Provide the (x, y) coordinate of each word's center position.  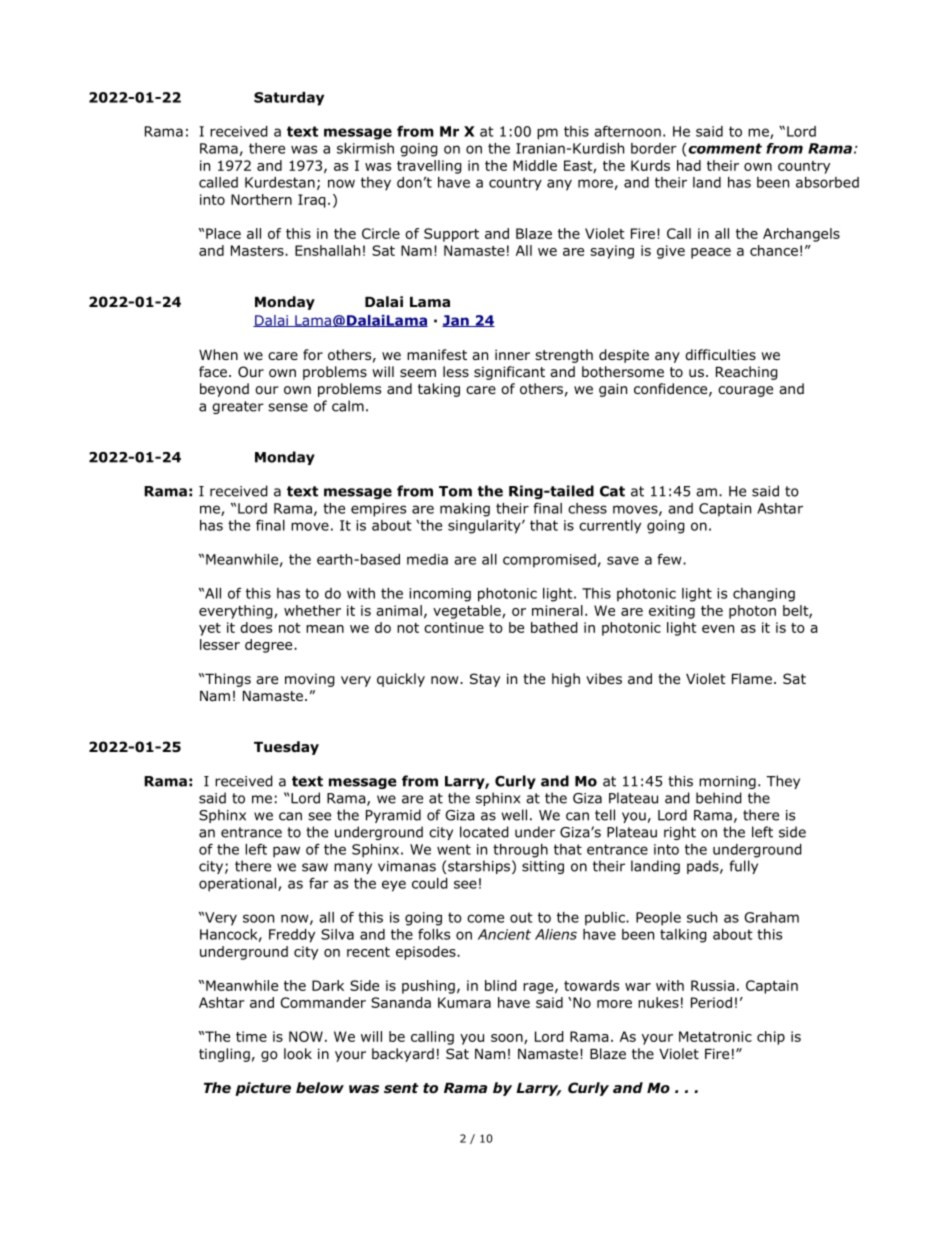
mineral (557, 610)
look (298, 1054)
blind (501, 985)
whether (312, 610)
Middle (535, 165)
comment (725, 148)
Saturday (289, 99)
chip (771, 1038)
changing (764, 595)
